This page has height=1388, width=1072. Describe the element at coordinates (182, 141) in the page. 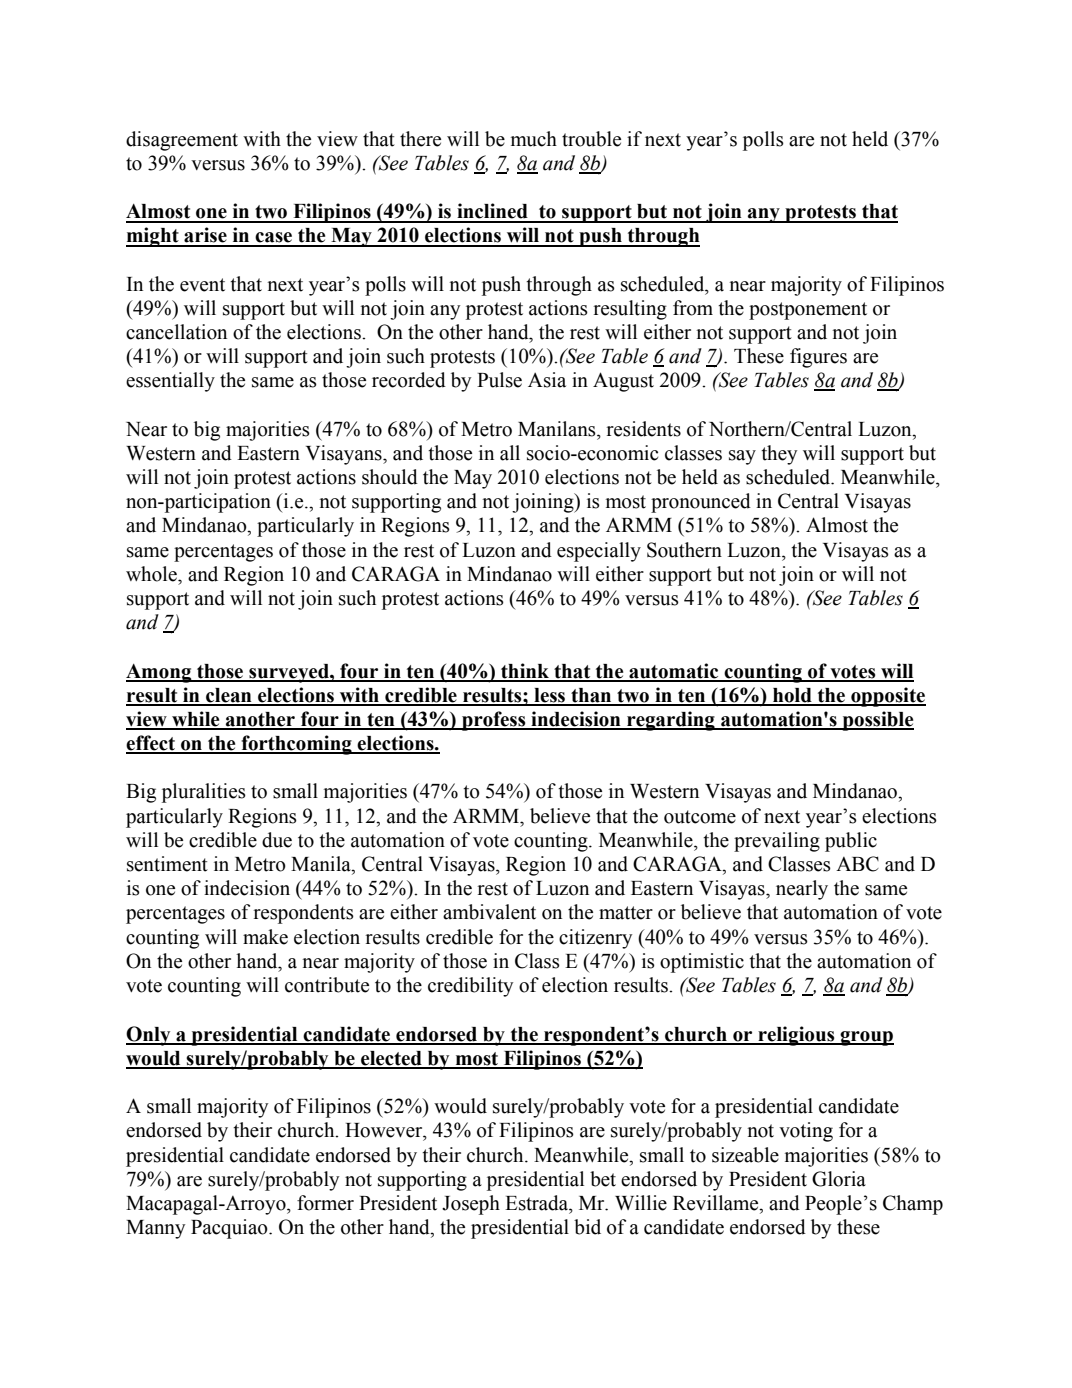

I see `disagreement` at that location.
